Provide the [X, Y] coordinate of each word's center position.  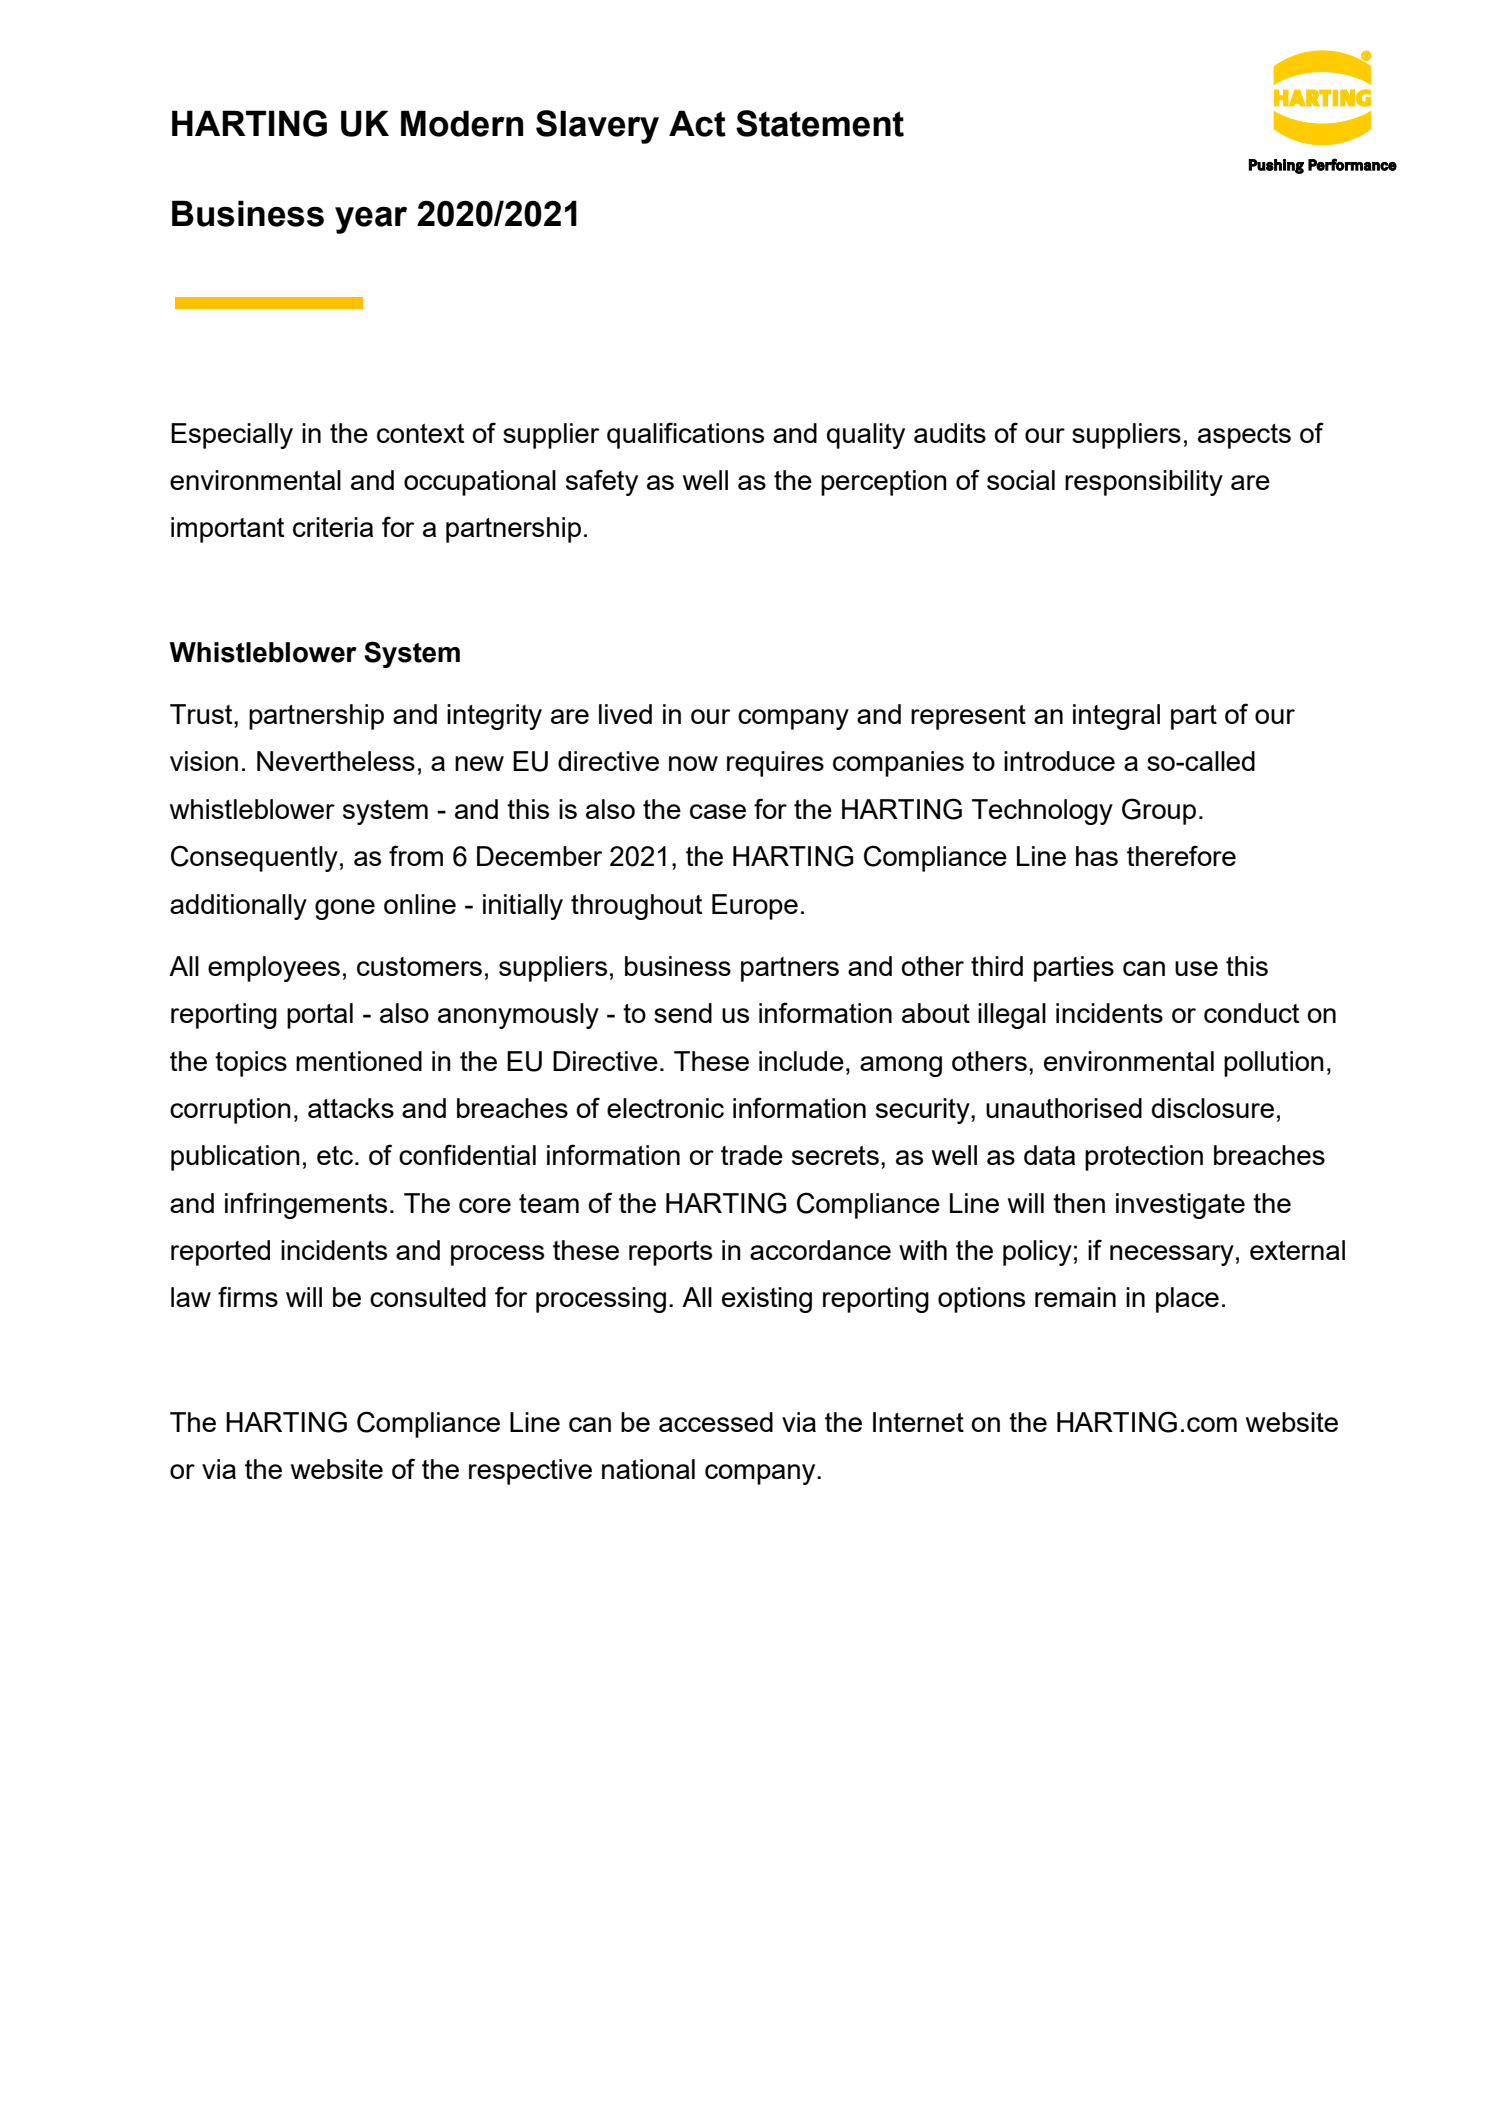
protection [1144, 1158]
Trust [202, 714]
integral [1116, 717]
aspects [1244, 436]
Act [697, 123]
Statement [820, 123]
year [371, 220]
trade [752, 1155]
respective [530, 1472]
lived [625, 714]
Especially [232, 436]
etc [336, 1155]
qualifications [685, 435]
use [1196, 968]
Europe [755, 907]
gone [345, 909]
